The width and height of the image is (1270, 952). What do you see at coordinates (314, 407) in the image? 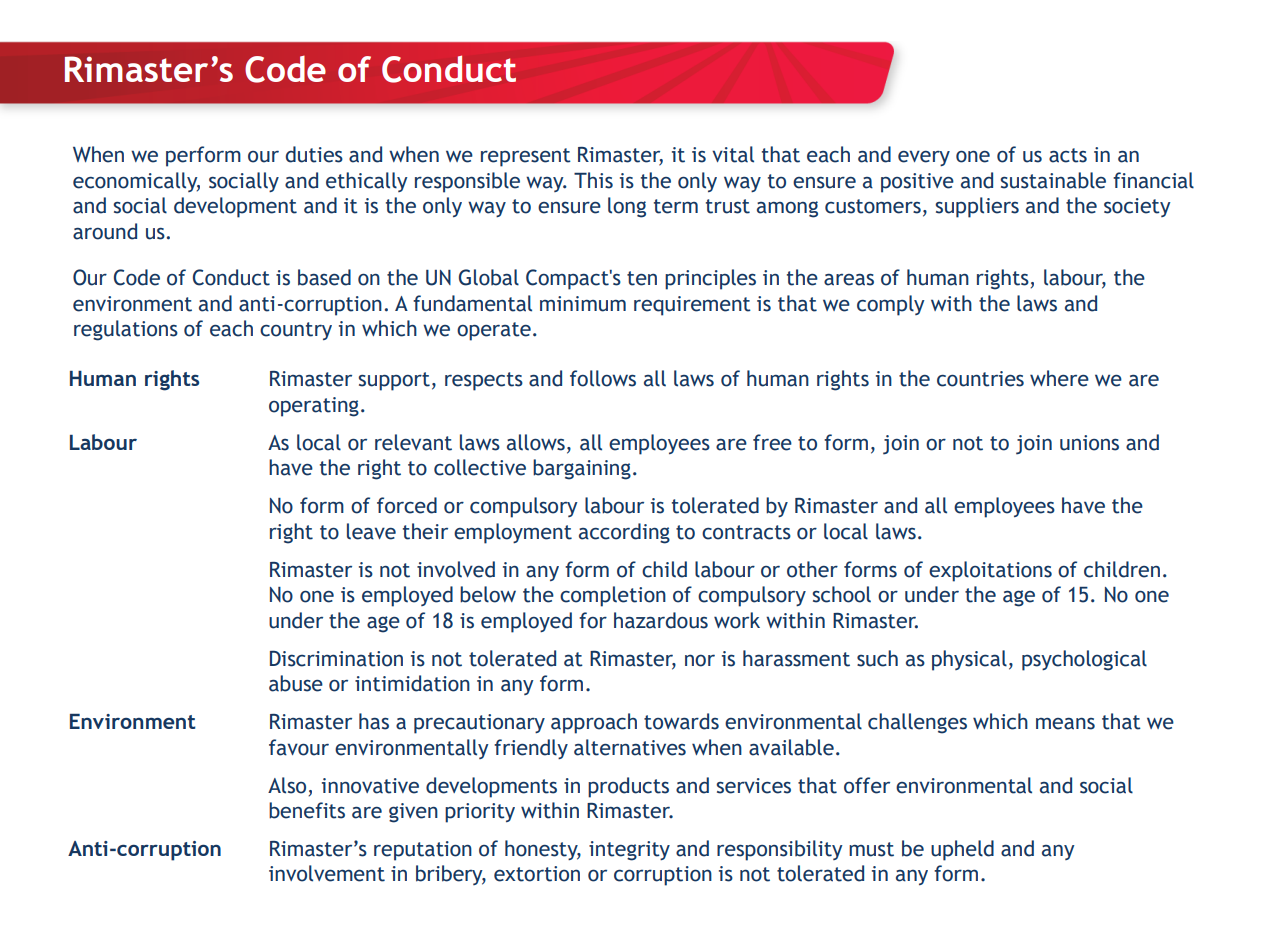
I see `operating` at bounding box center [314, 407].
